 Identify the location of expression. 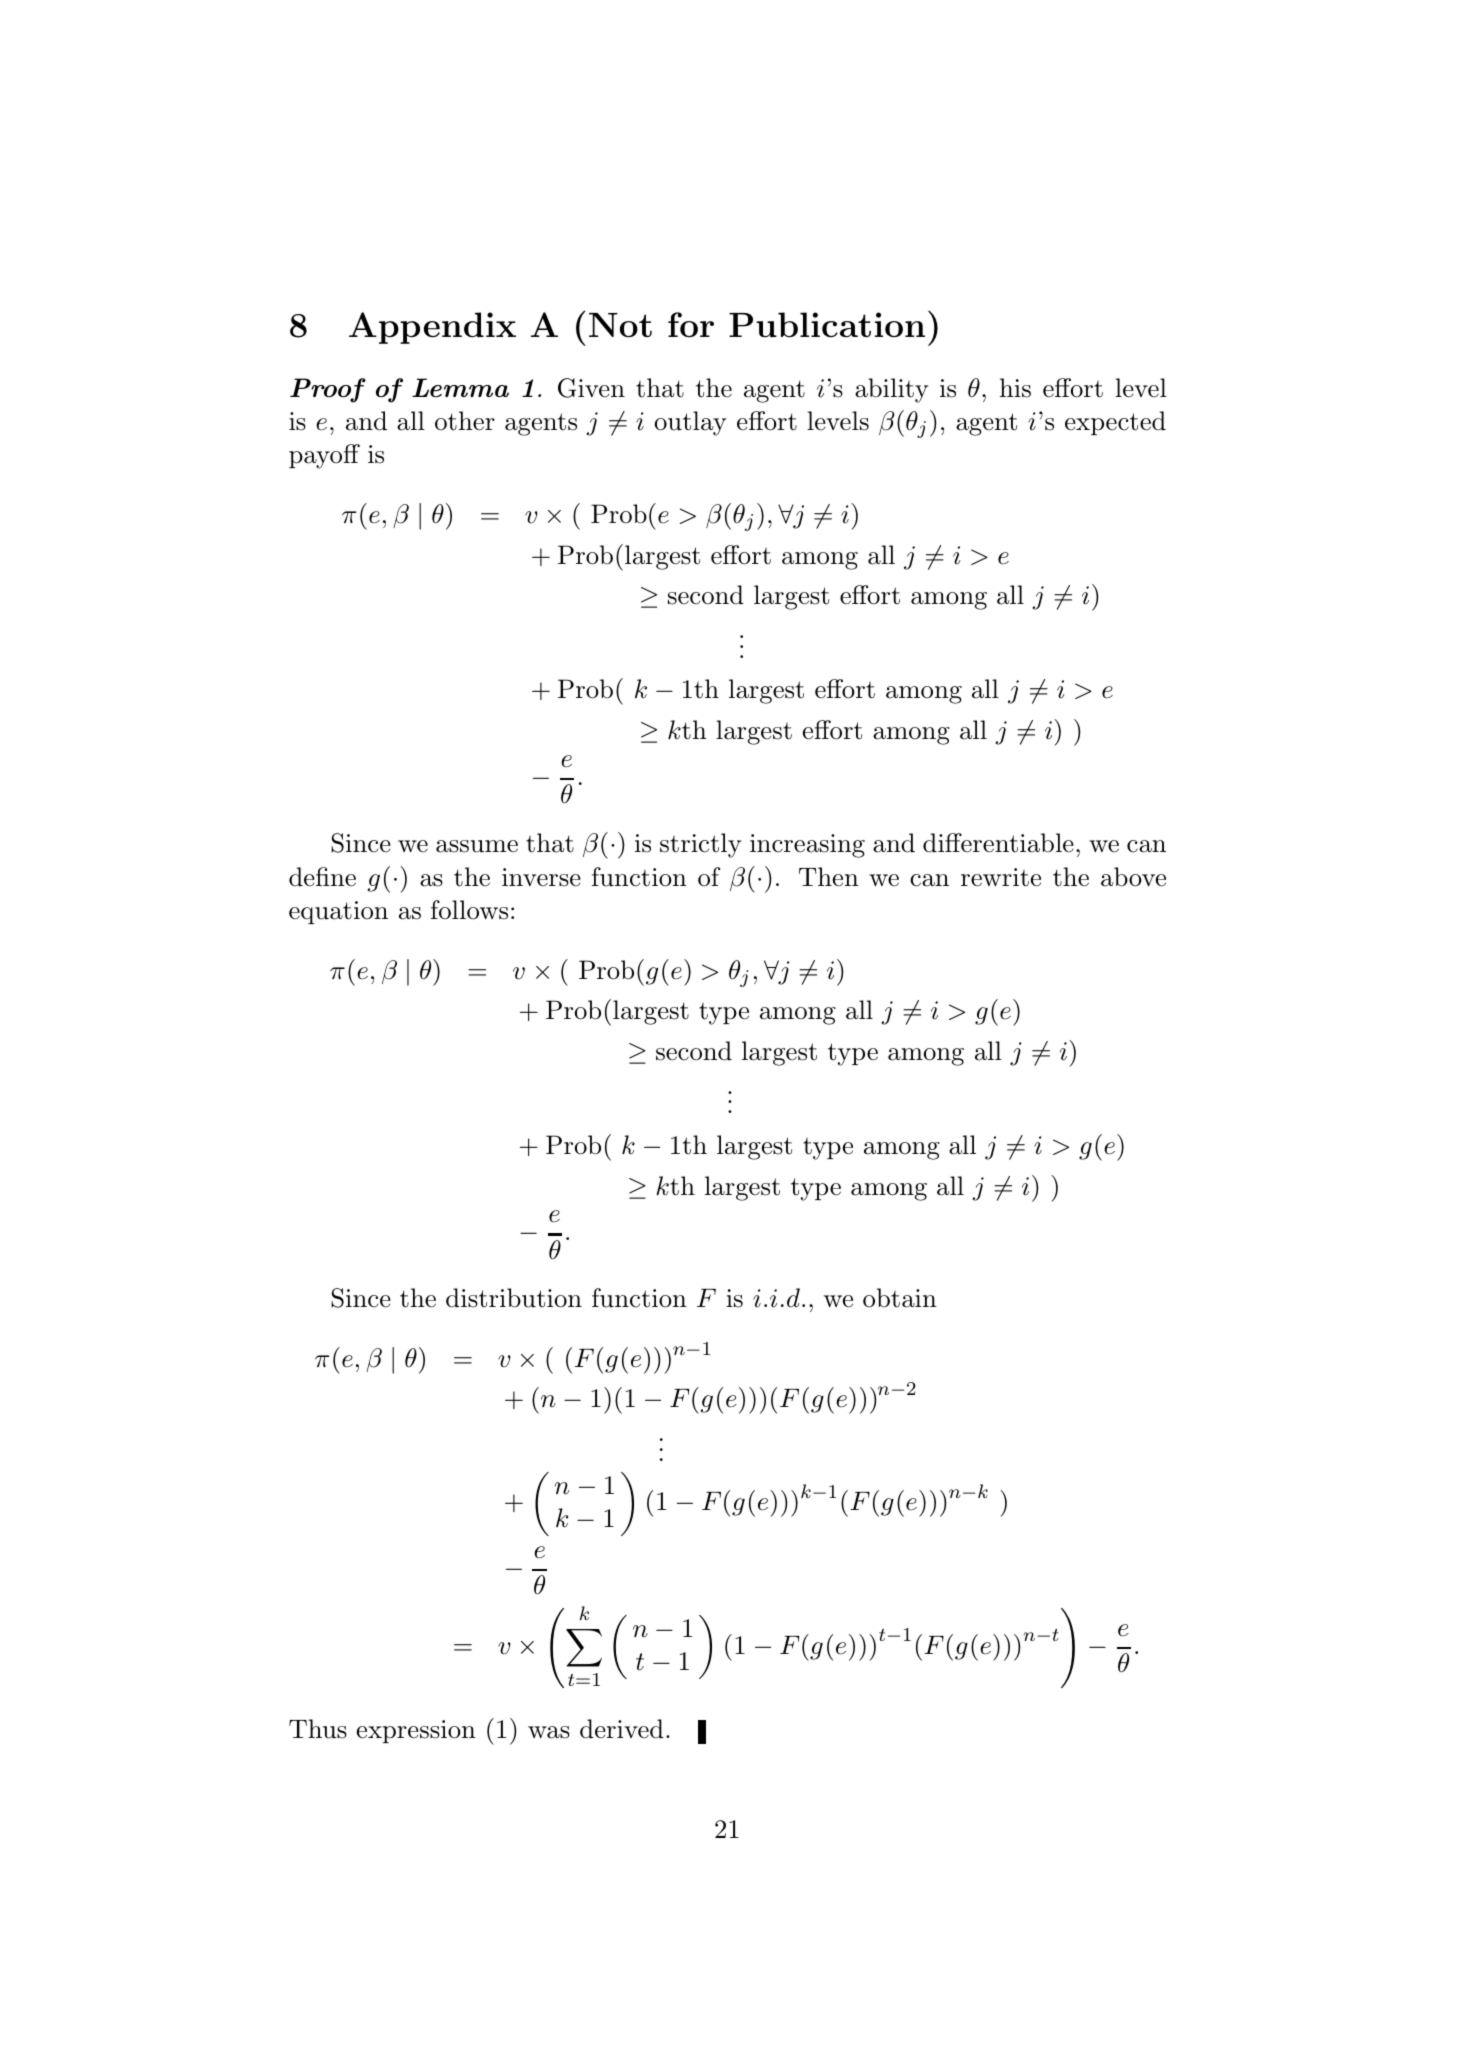
(416, 1731).
